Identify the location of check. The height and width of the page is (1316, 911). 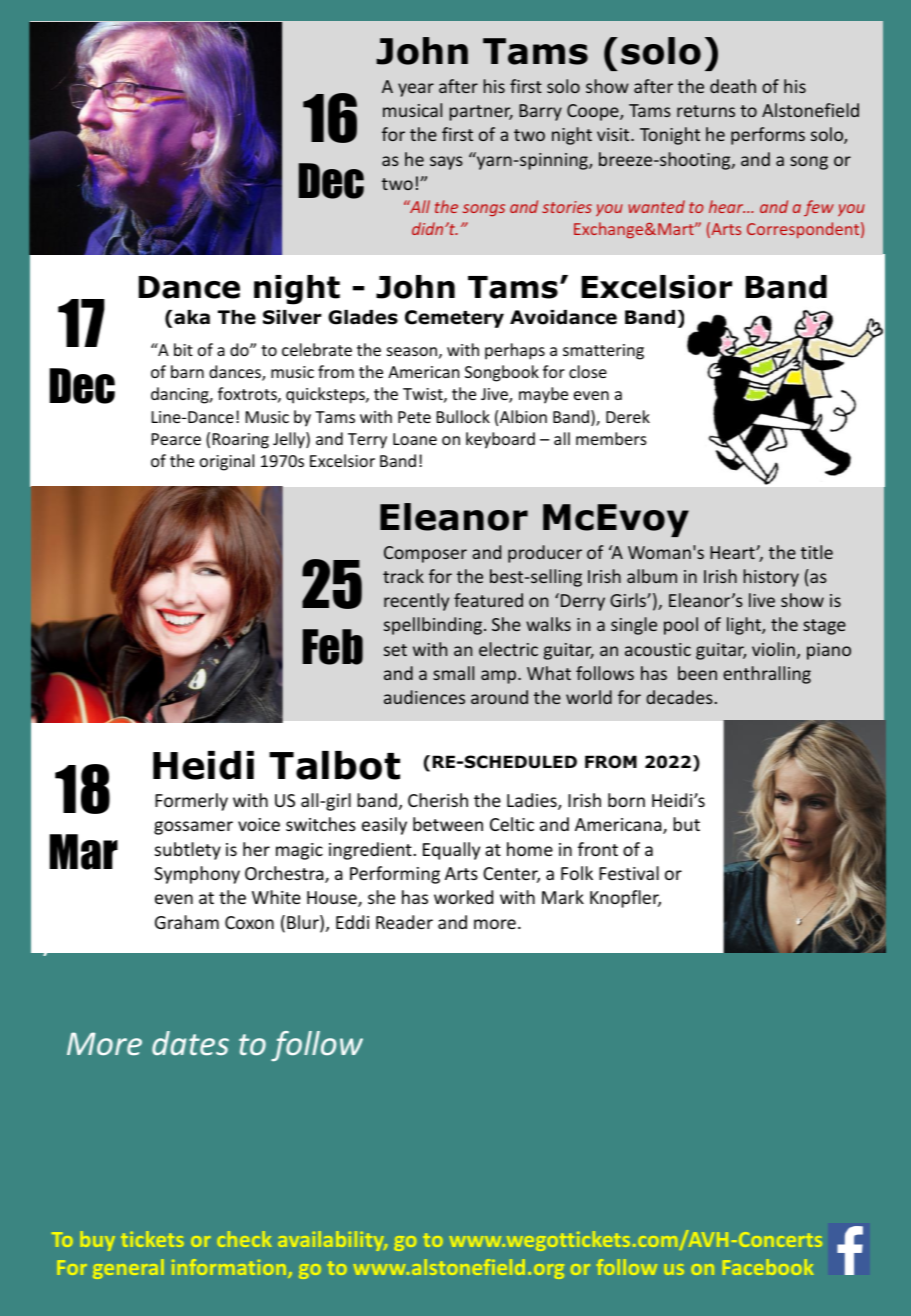
(244, 1239).
